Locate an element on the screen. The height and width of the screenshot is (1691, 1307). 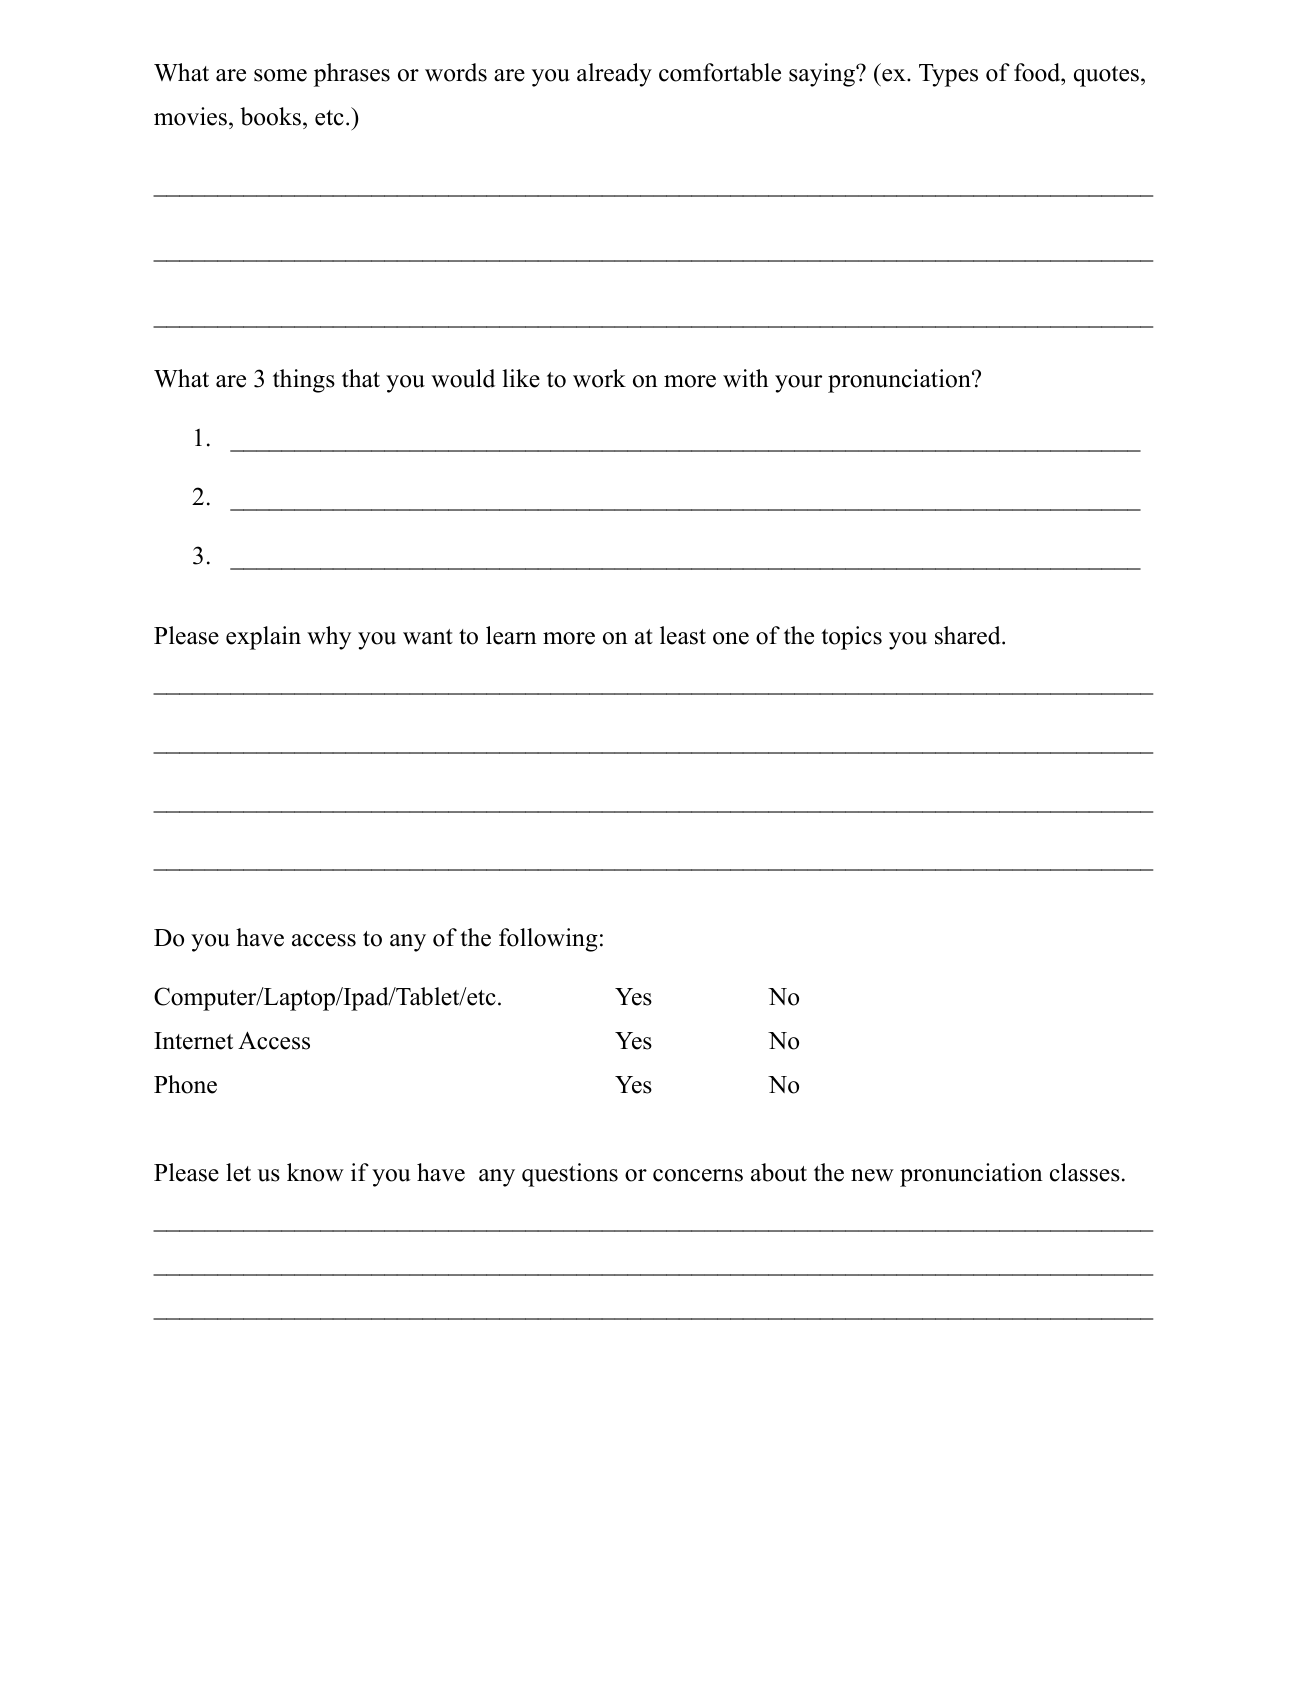
your is located at coordinates (798, 384).
